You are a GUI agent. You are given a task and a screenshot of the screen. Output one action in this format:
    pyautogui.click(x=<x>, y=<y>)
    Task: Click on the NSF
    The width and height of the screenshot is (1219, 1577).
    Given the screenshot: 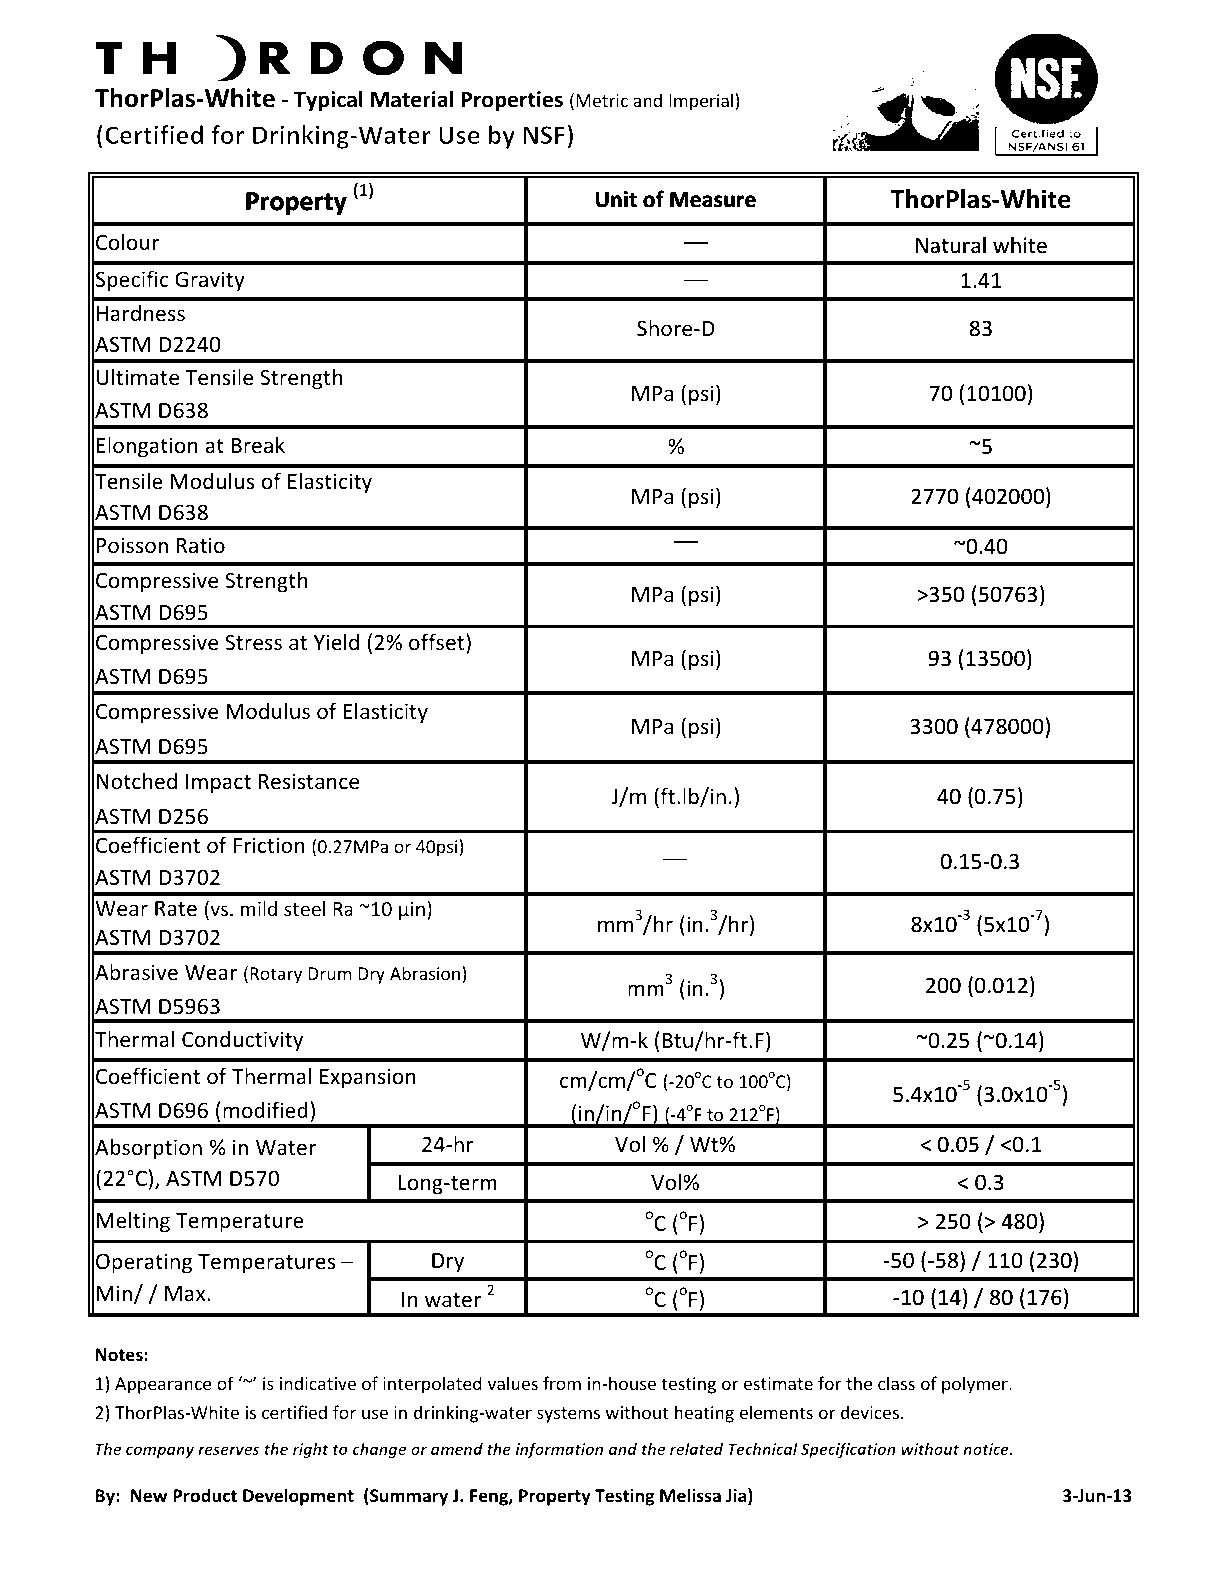 What is the action you would take?
    pyautogui.click(x=544, y=135)
